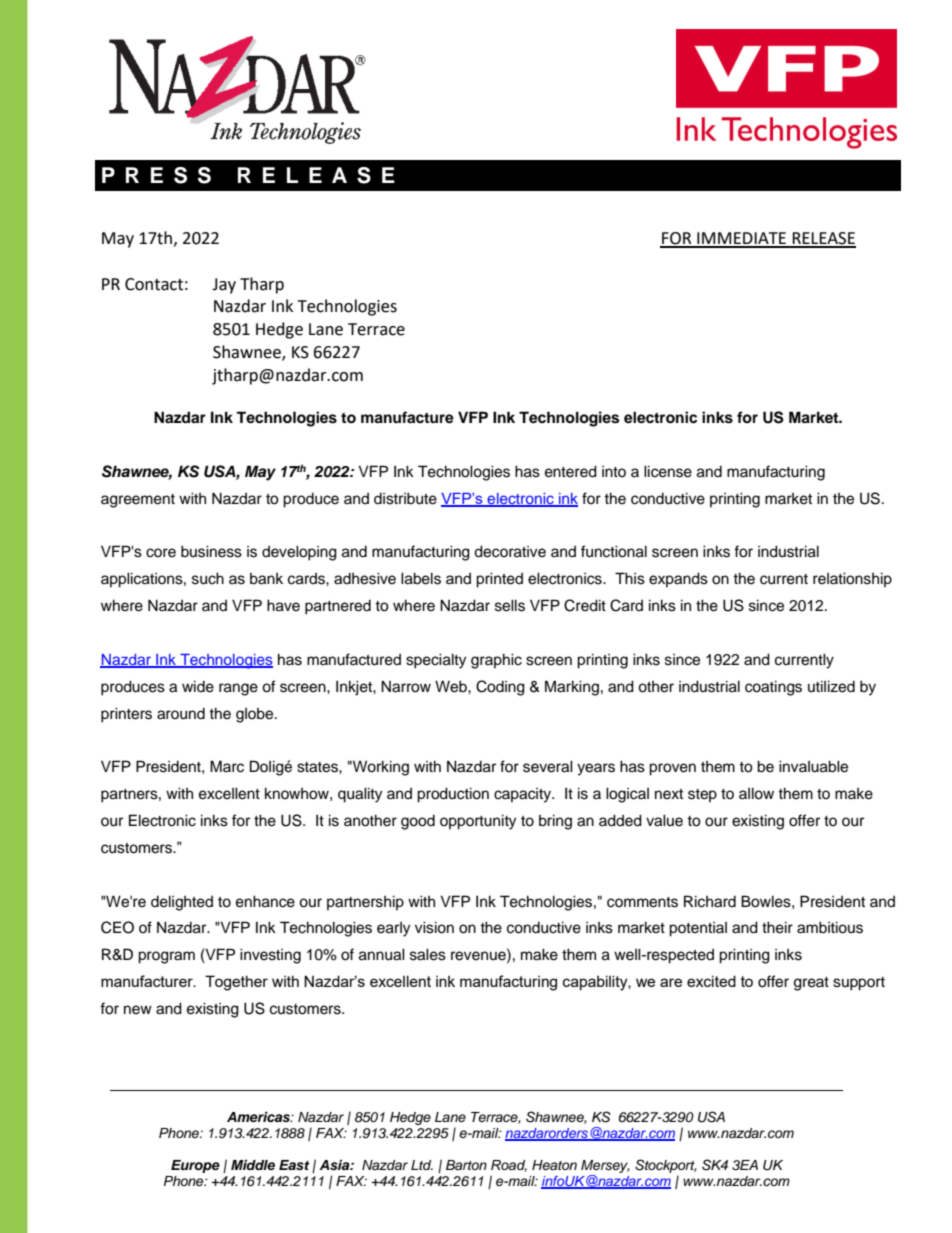  Describe the element at coordinates (195, 1166) in the page. I see `Europe` at that location.
